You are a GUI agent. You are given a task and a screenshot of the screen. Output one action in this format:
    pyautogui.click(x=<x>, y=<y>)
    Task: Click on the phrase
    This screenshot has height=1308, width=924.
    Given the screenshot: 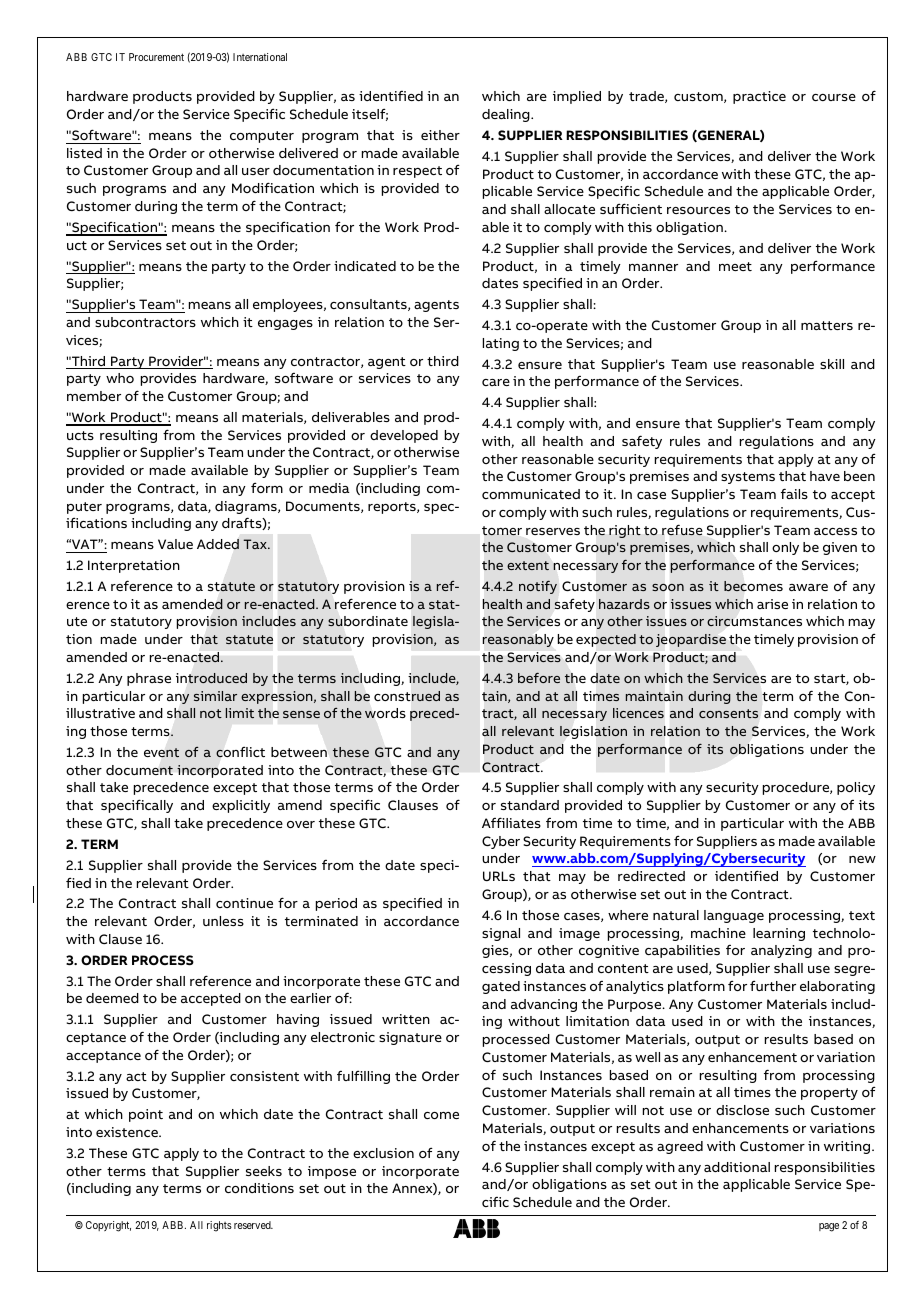 What is the action you would take?
    pyautogui.click(x=149, y=679)
